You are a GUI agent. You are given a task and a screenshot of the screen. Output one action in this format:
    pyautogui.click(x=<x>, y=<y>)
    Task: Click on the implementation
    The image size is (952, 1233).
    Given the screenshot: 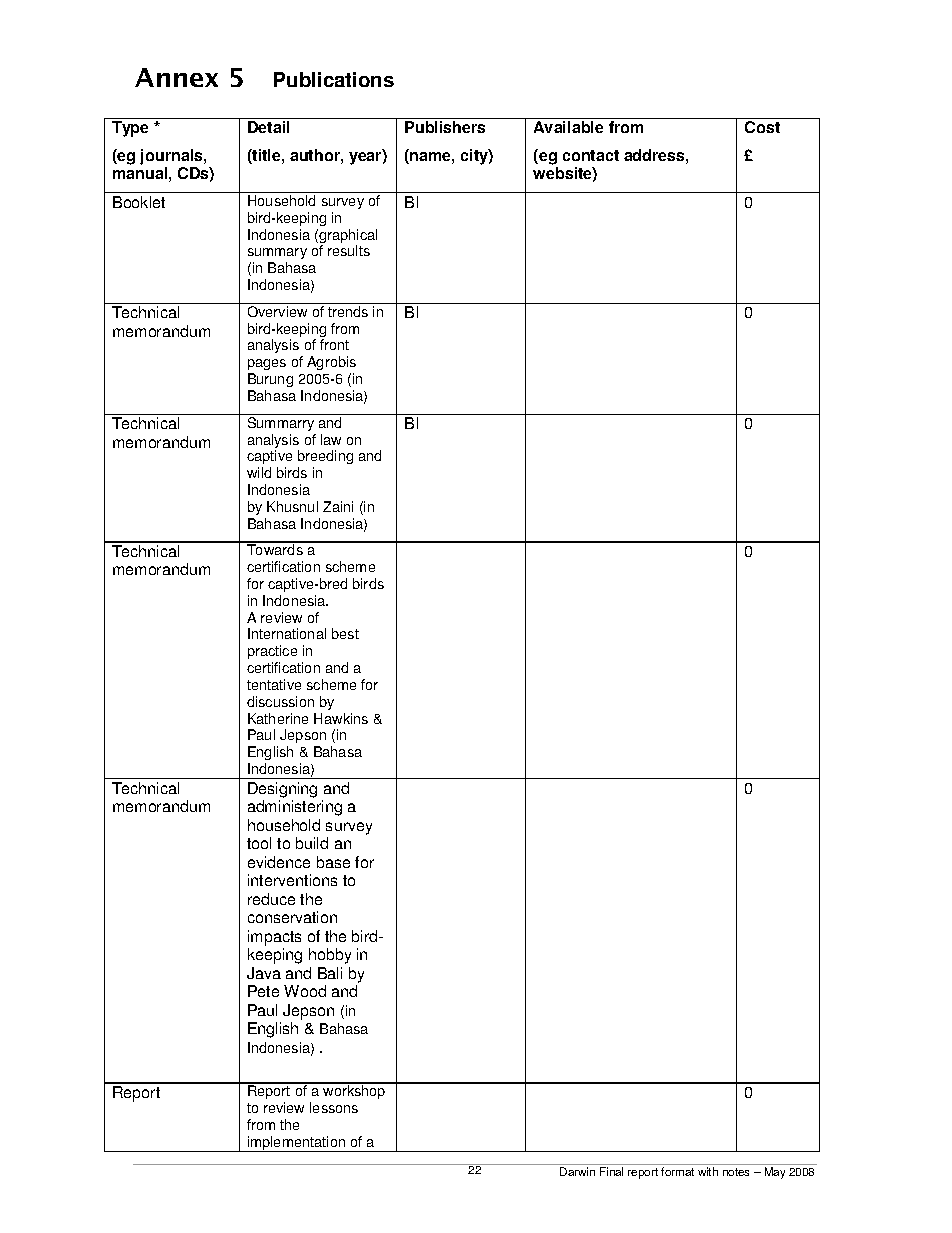 What is the action you would take?
    pyautogui.click(x=297, y=1144)
